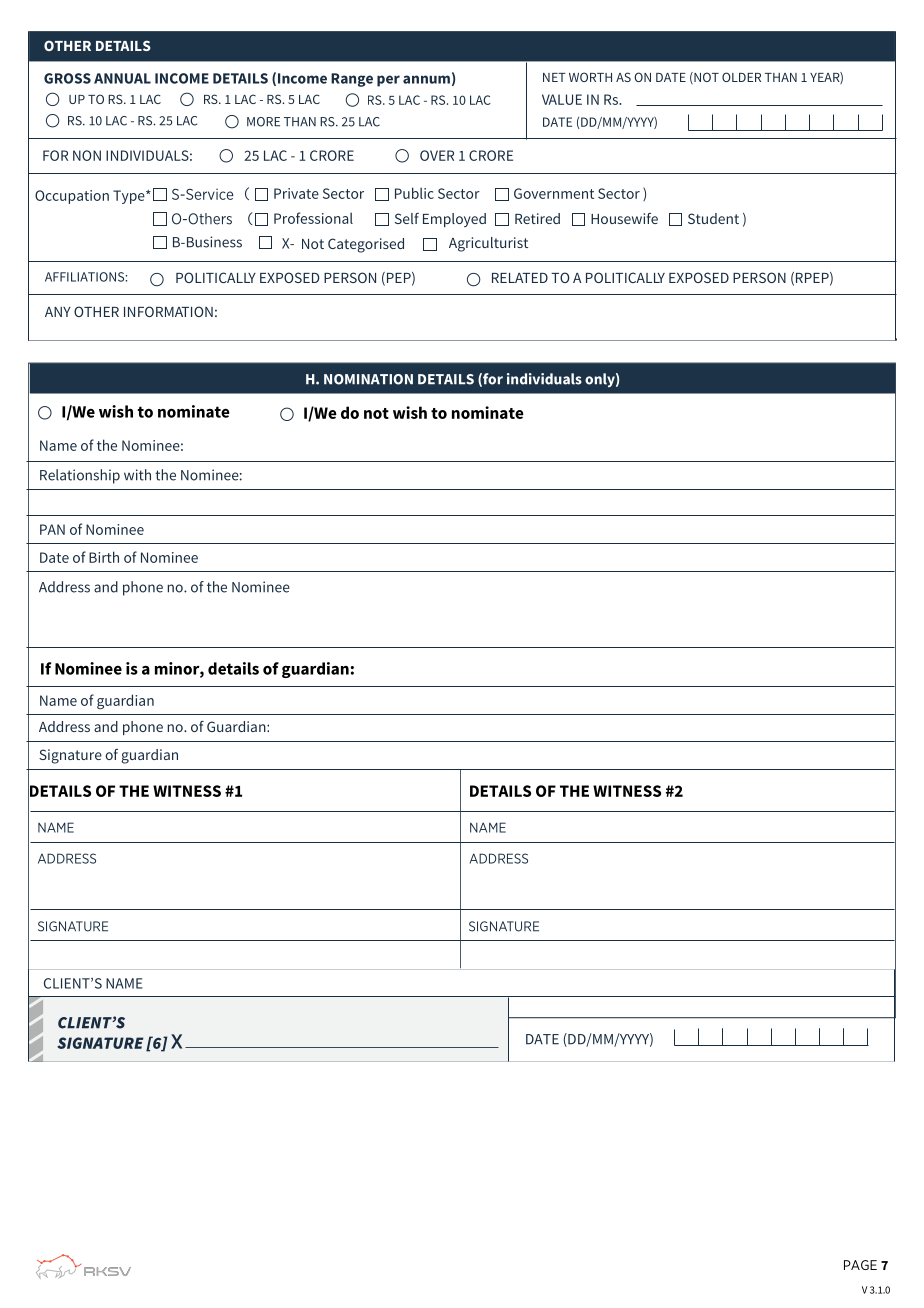  I want to click on NOMINATION, so click(368, 379).
